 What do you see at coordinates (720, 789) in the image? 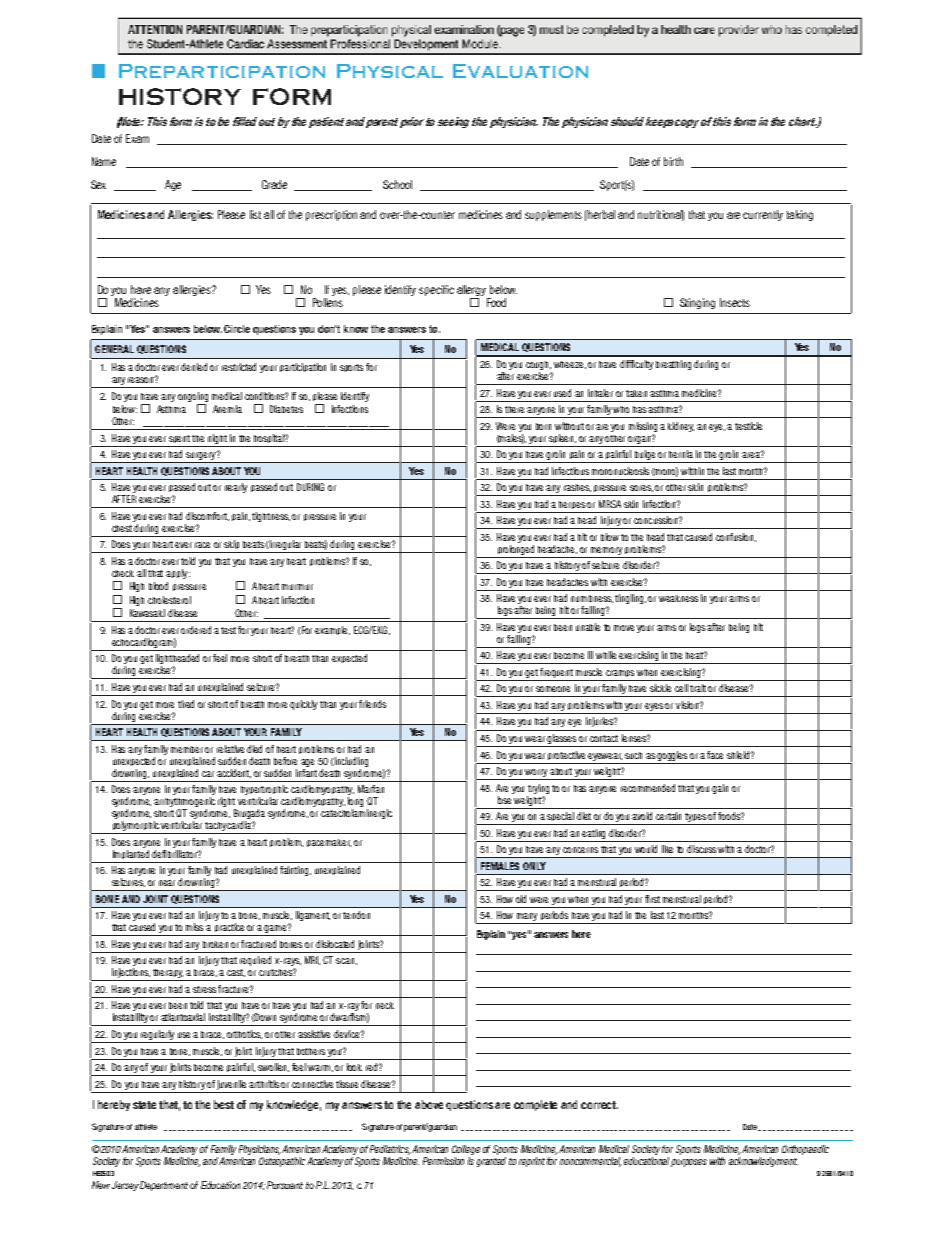
I see `gain` at bounding box center [720, 789].
